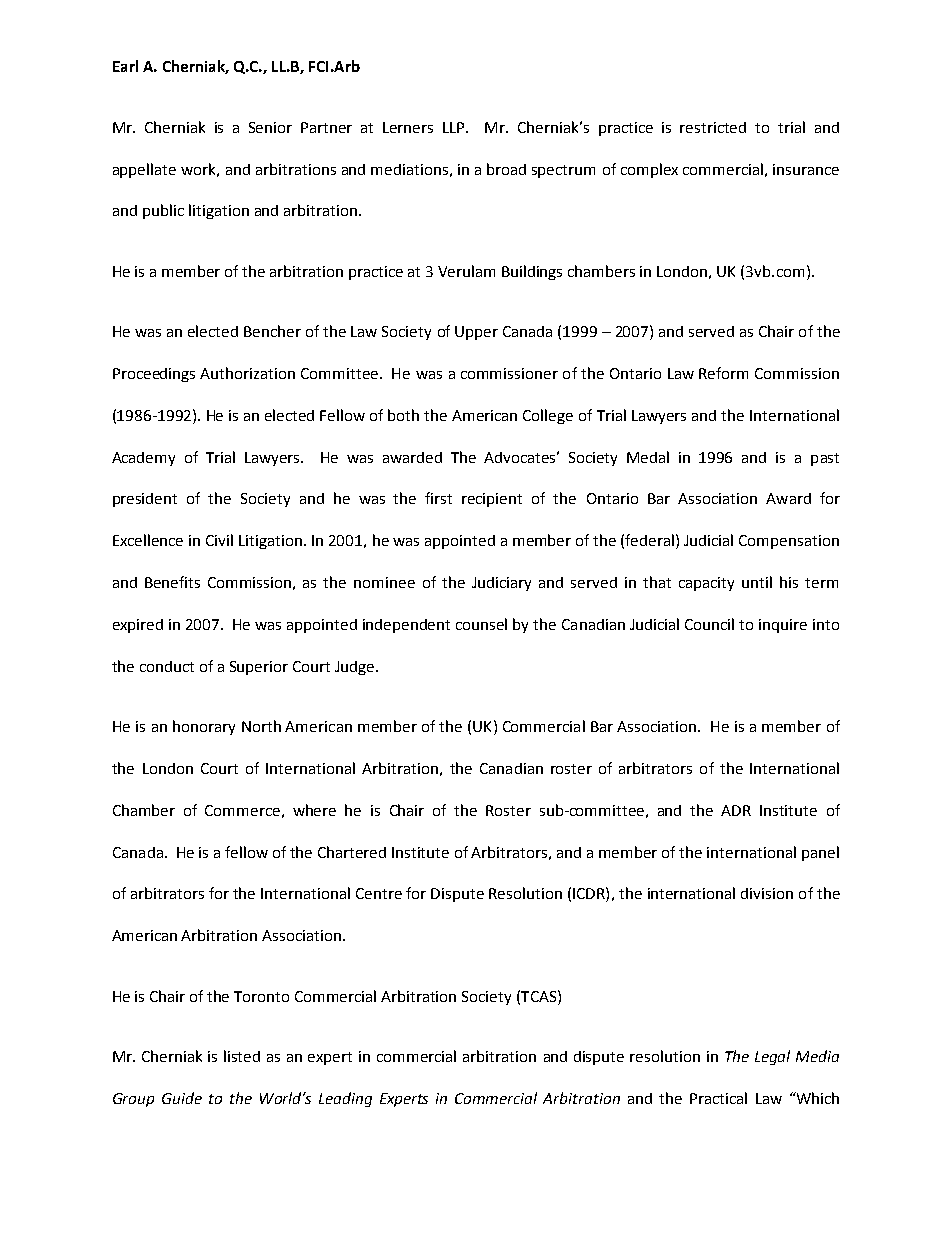  What do you see at coordinates (270, 127) in the screenshot?
I see `Senior` at bounding box center [270, 127].
